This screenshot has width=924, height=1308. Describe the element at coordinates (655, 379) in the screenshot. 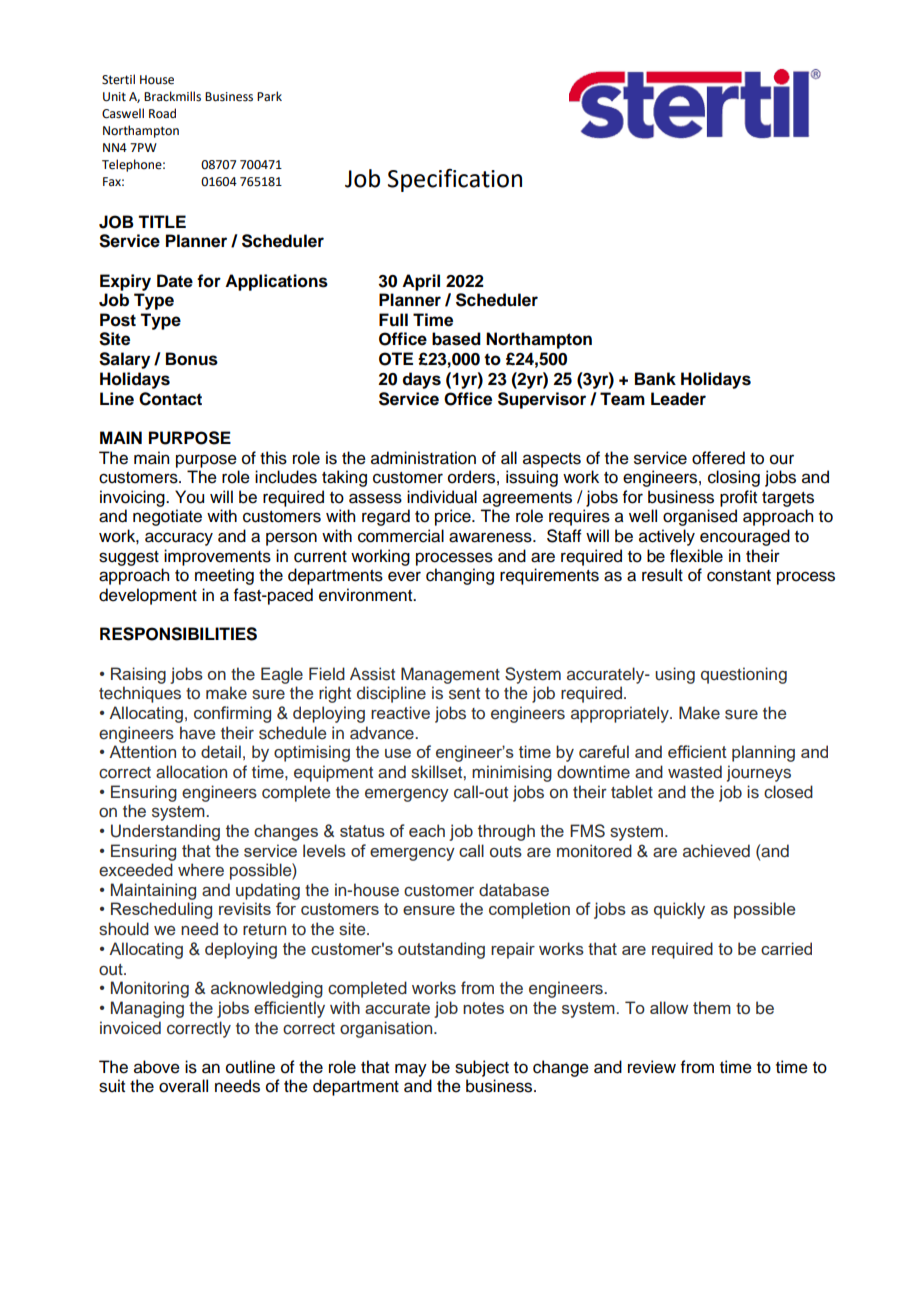

I see `Bank` at that location.
